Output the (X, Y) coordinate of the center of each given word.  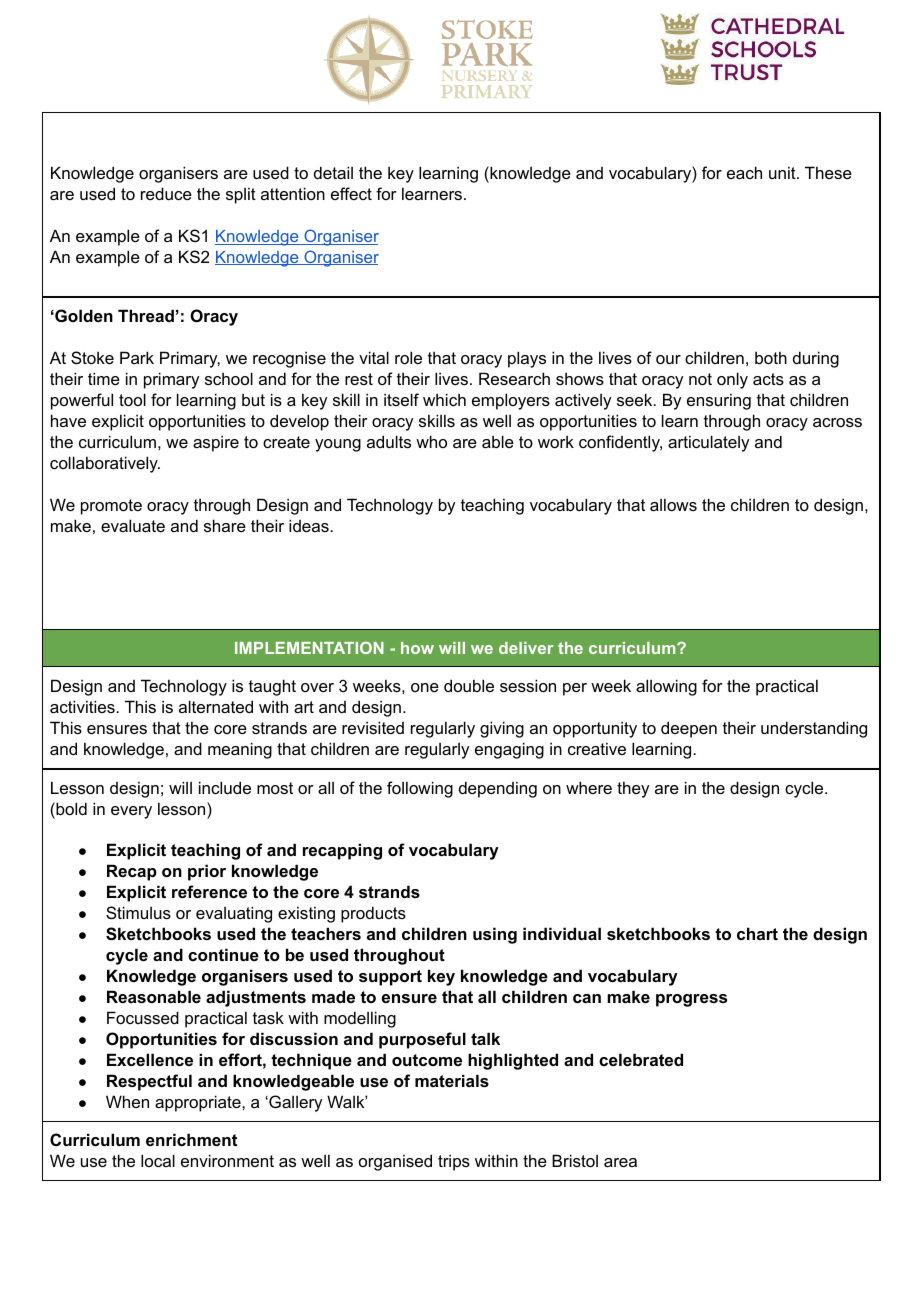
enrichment (191, 1139)
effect (351, 193)
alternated (216, 706)
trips (454, 1162)
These (828, 172)
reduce (166, 193)
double (469, 685)
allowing (666, 687)
